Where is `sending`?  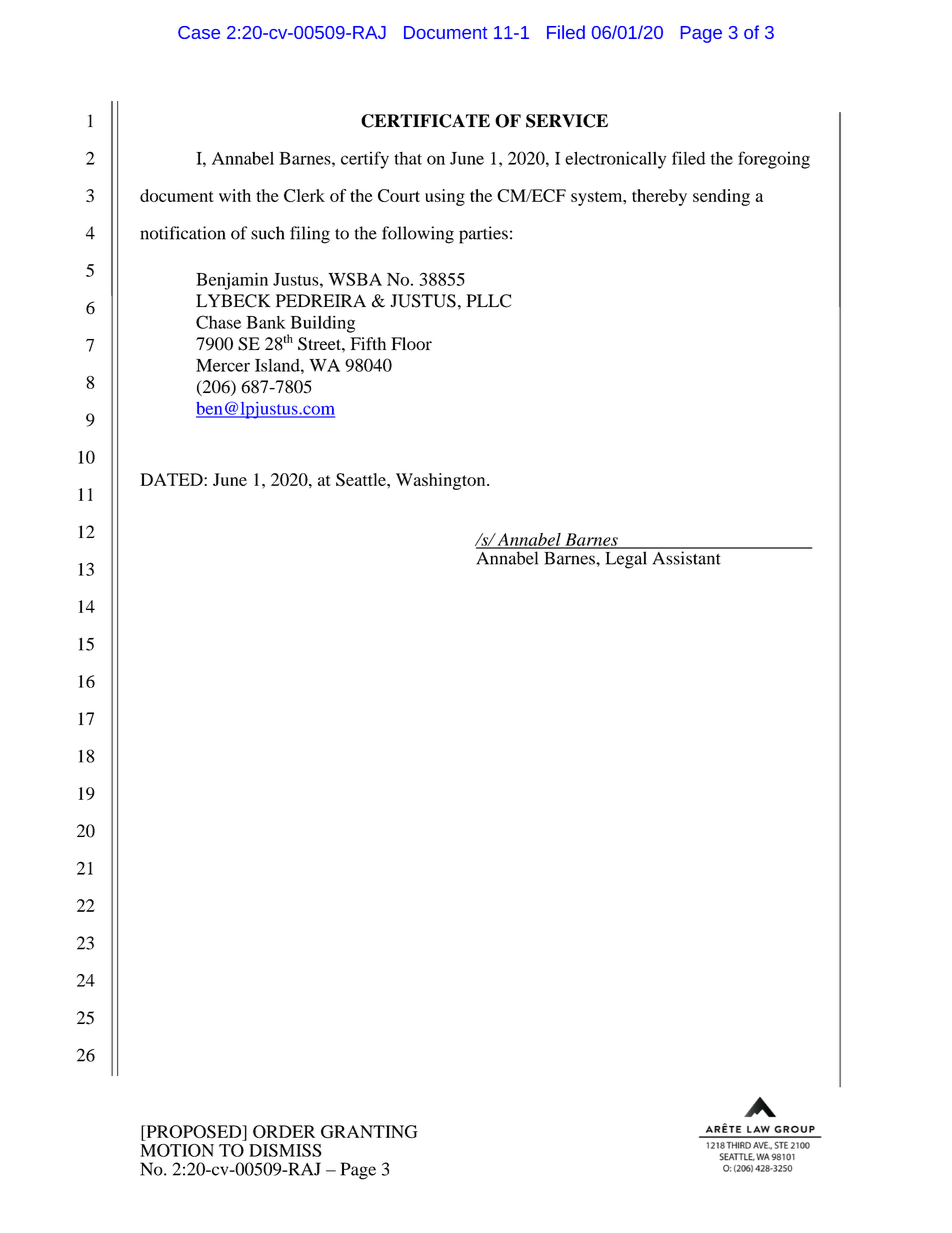 sending is located at coordinates (721, 197).
